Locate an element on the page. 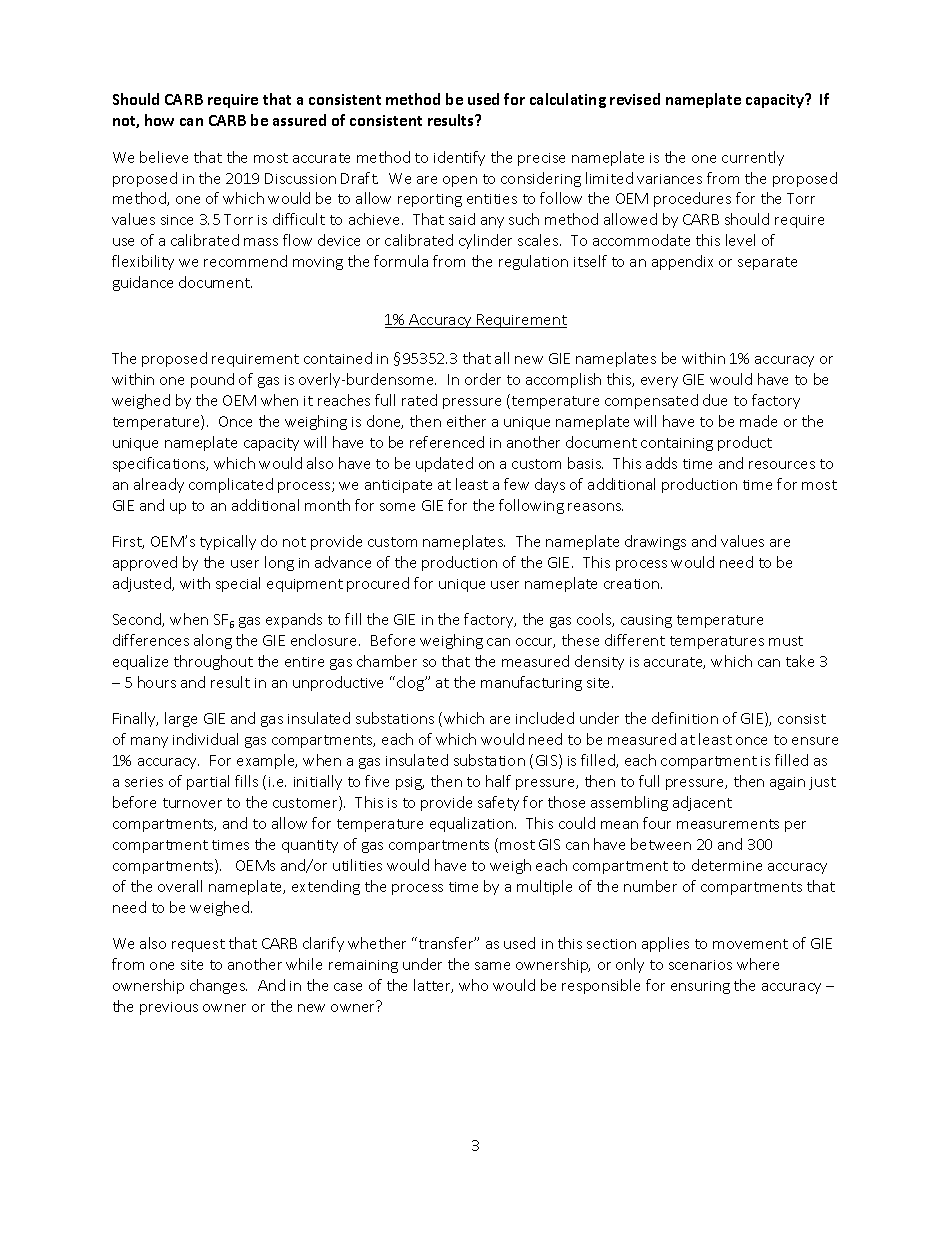 This page has height=1233, width=952. currently is located at coordinates (753, 158).
